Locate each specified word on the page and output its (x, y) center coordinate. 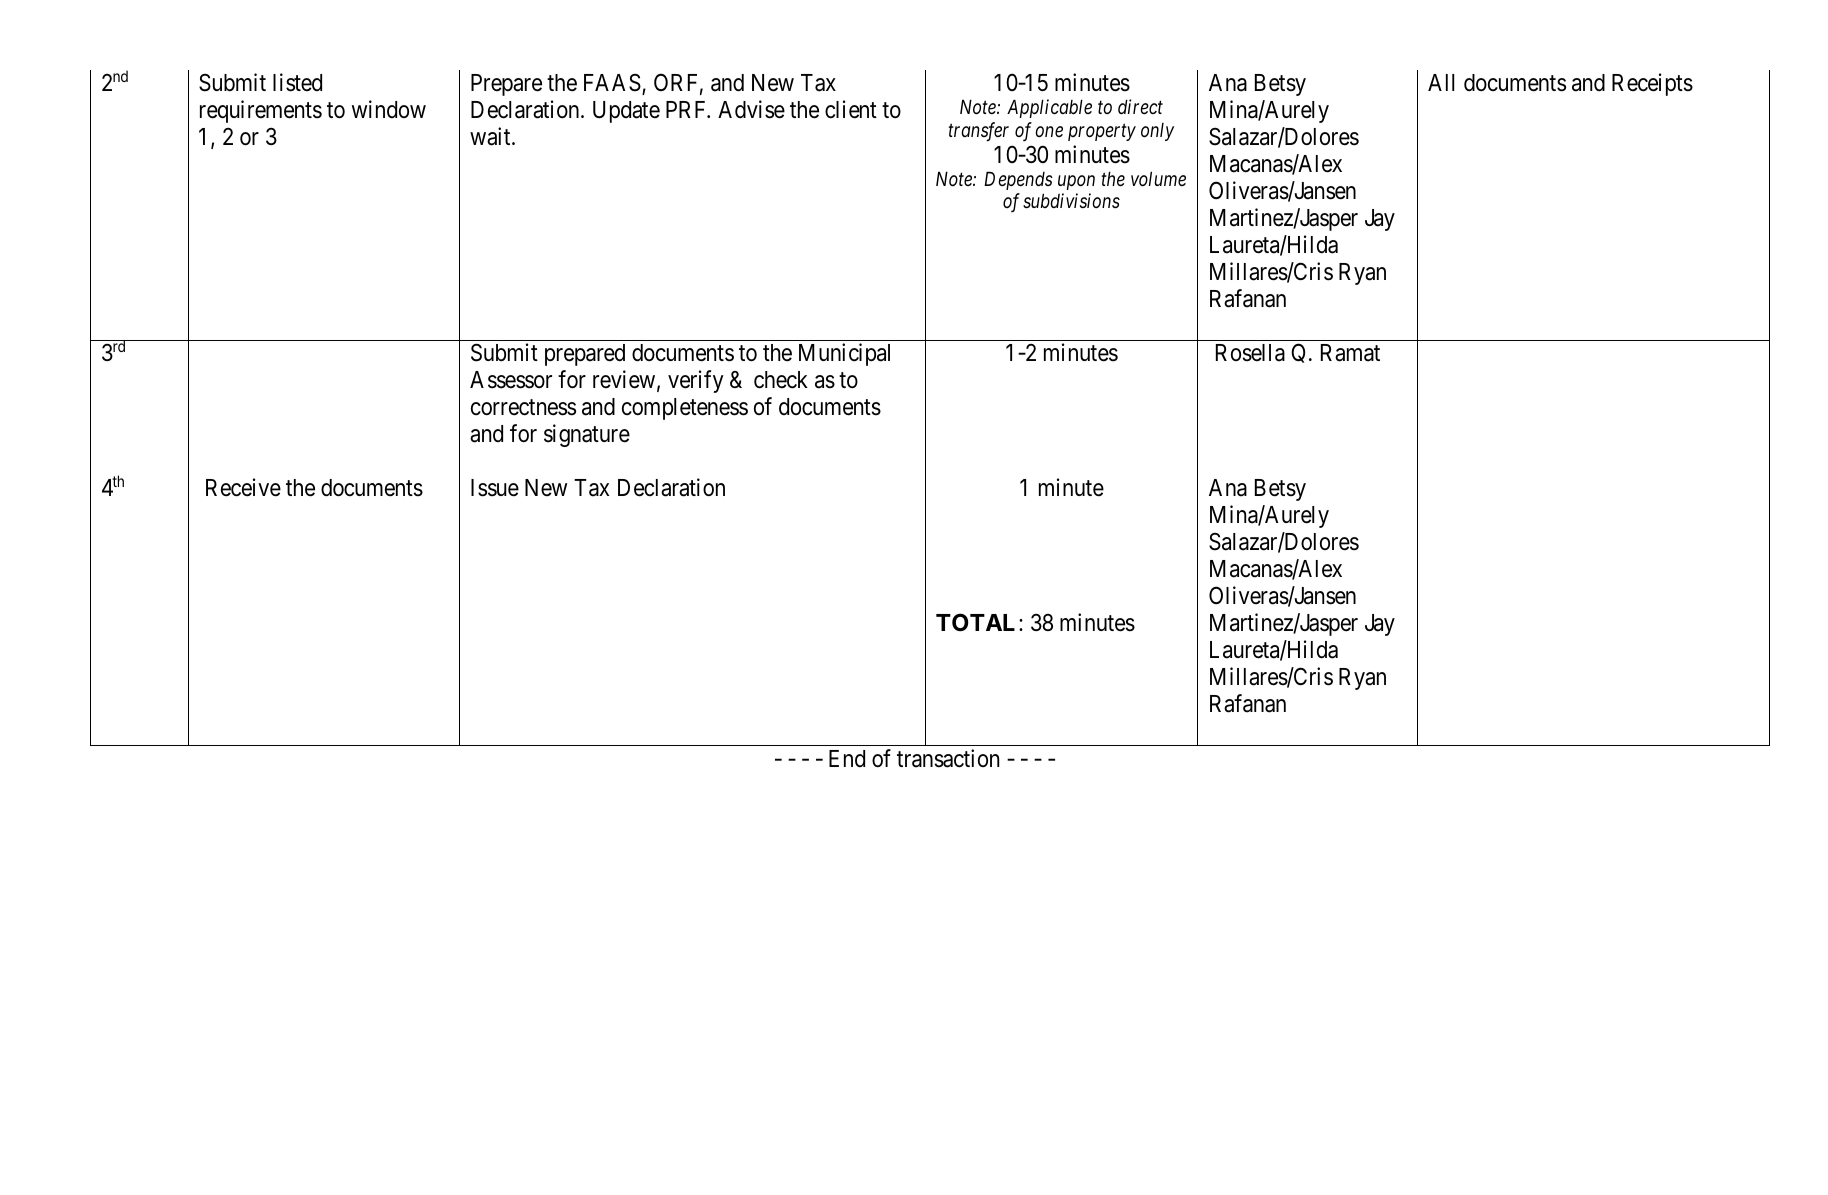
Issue (495, 488)
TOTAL (975, 622)
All (1441, 82)
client (851, 109)
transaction (948, 758)
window (389, 109)
